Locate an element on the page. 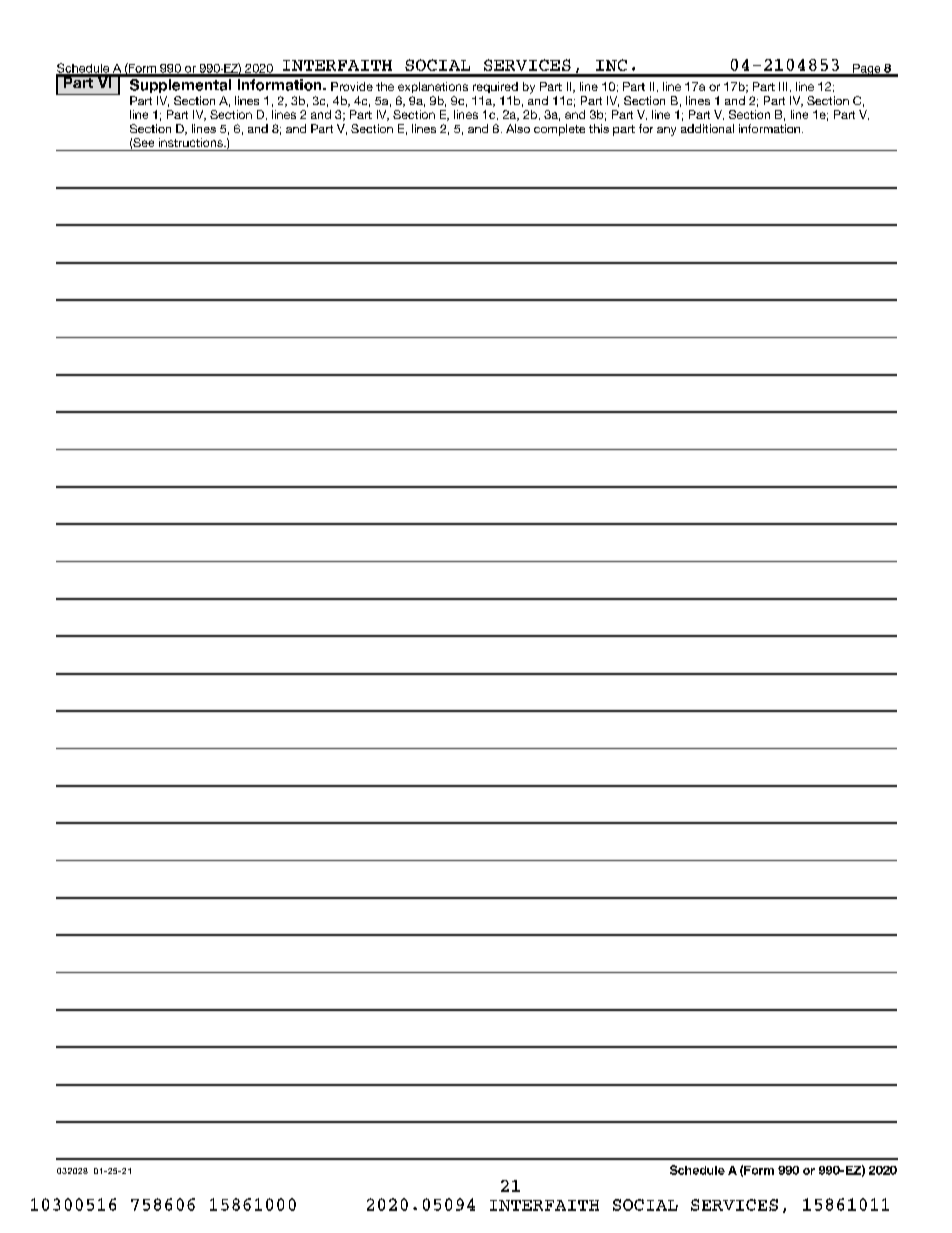 This page has height=1233, width=952. additional is located at coordinates (707, 128).
